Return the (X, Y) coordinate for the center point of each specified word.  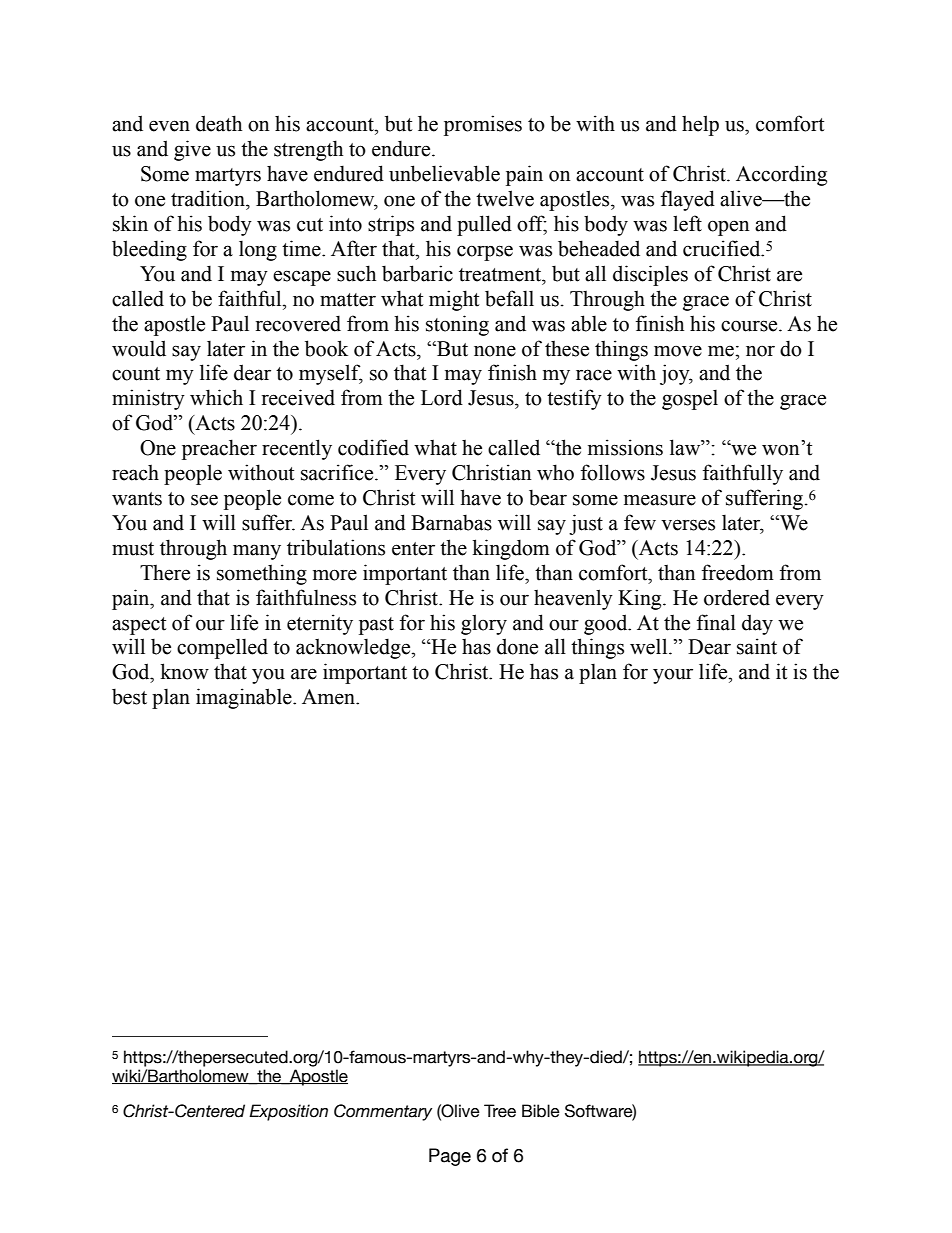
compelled (222, 648)
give (192, 150)
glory (484, 624)
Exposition (288, 1112)
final (716, 622)
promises (483, 125)
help (700, 125)
